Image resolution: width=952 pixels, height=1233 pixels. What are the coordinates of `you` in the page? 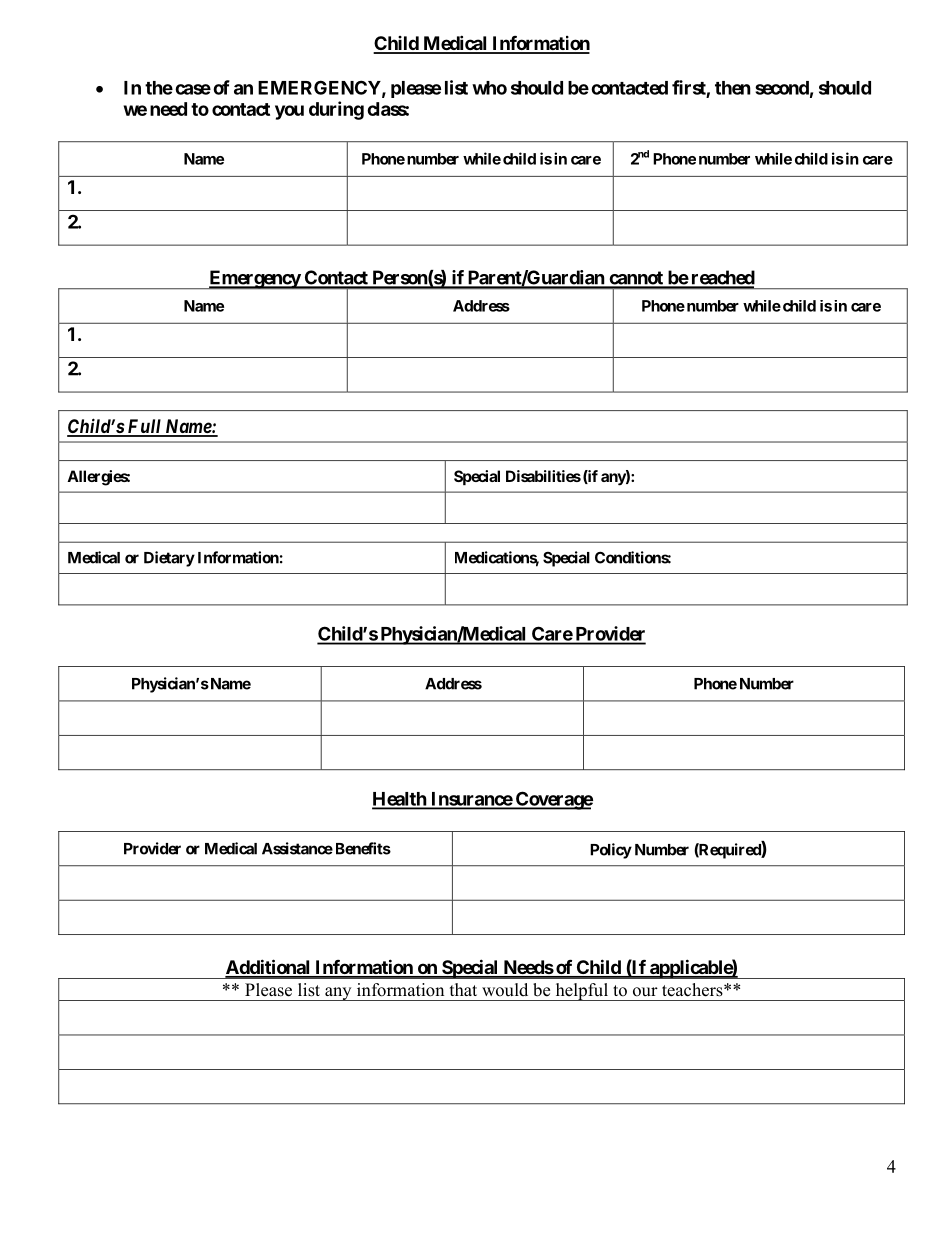 It's located at (289, 112).
